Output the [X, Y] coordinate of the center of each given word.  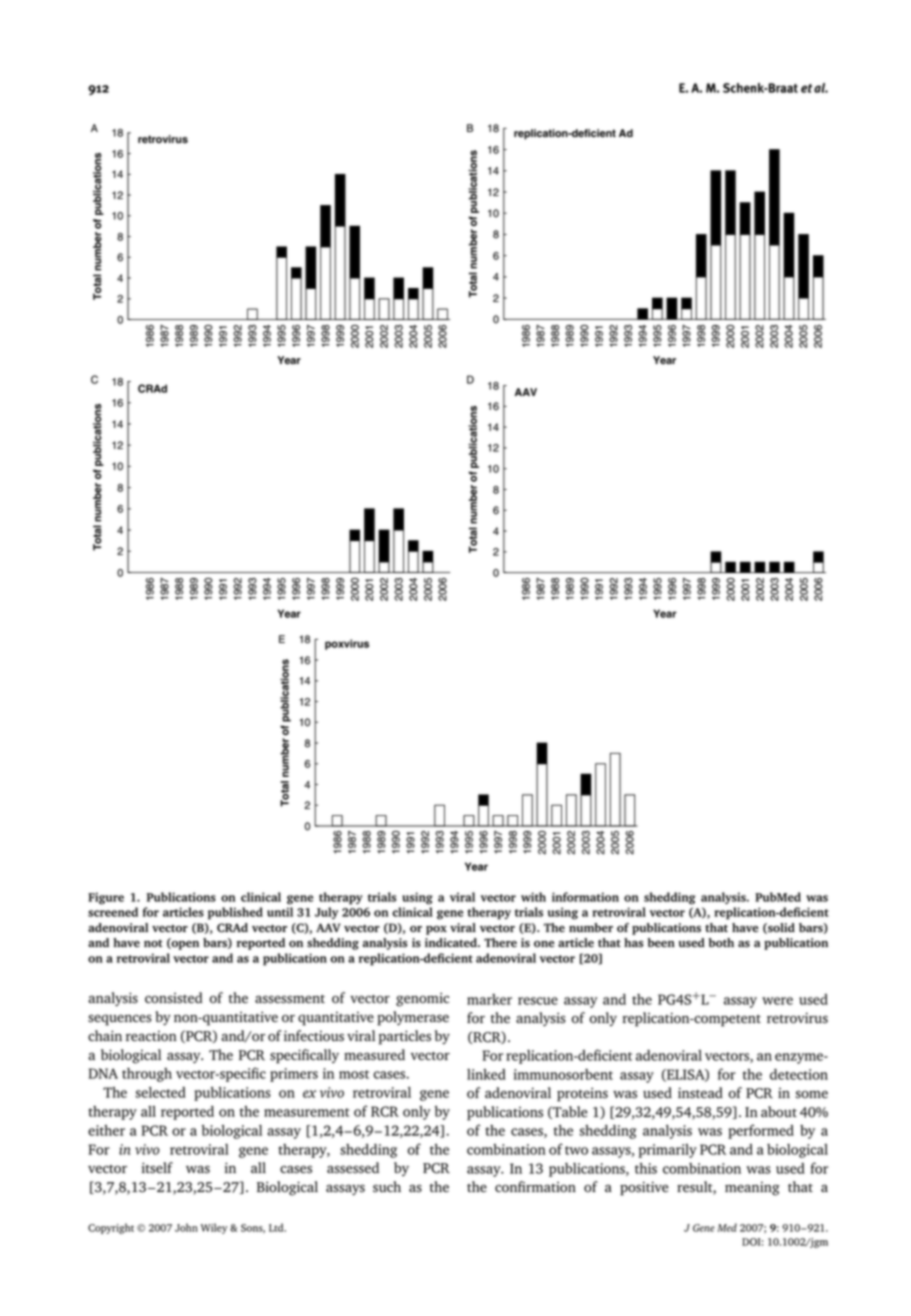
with [533, 897]
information [585, 897]
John [186, 1227]
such [387, 1187]
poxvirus [347, 644]
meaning [752, 1189]
